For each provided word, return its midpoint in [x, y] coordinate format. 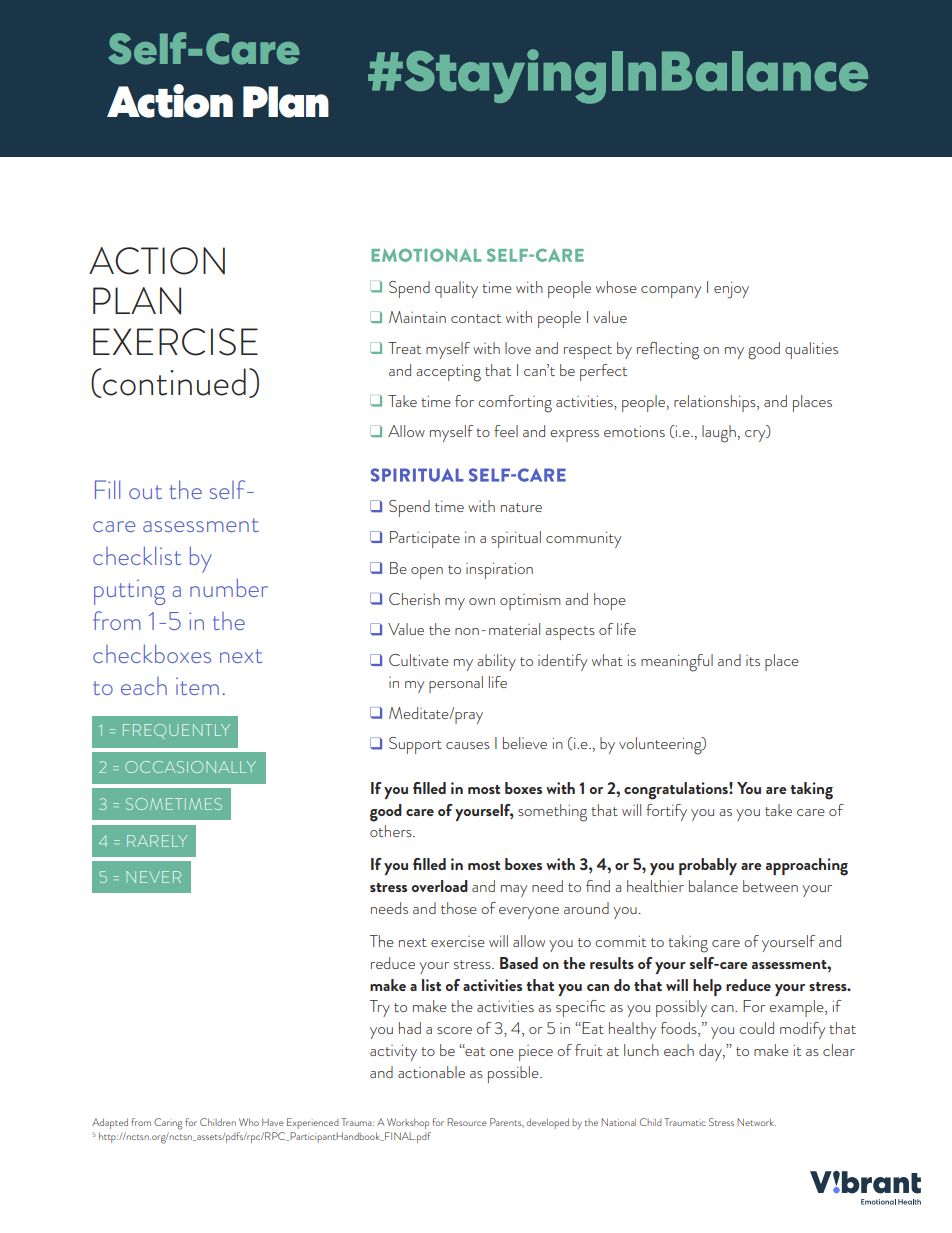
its [753, 660]
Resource [467, 1122]
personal [456, 684]
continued [173, 383]
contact [476, 318]
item [197, 686]
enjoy [731, 290]
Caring [168, 1124]
